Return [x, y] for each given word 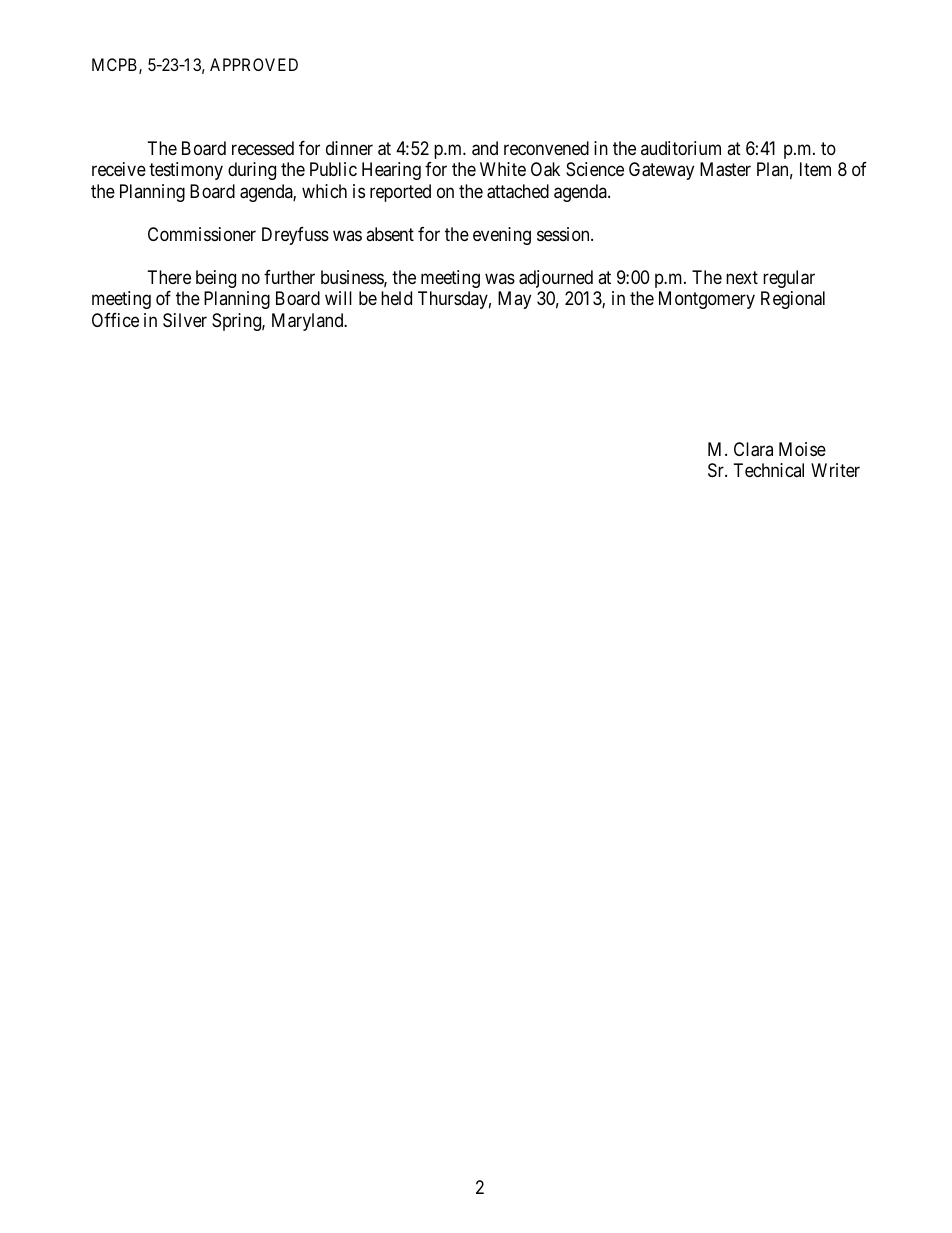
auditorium [681, 148]
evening [502, 236]
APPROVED [254, 64]
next [742, 277]
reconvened [546, 148]
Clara [753, 449]
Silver [185, 320]
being [216, 279]
